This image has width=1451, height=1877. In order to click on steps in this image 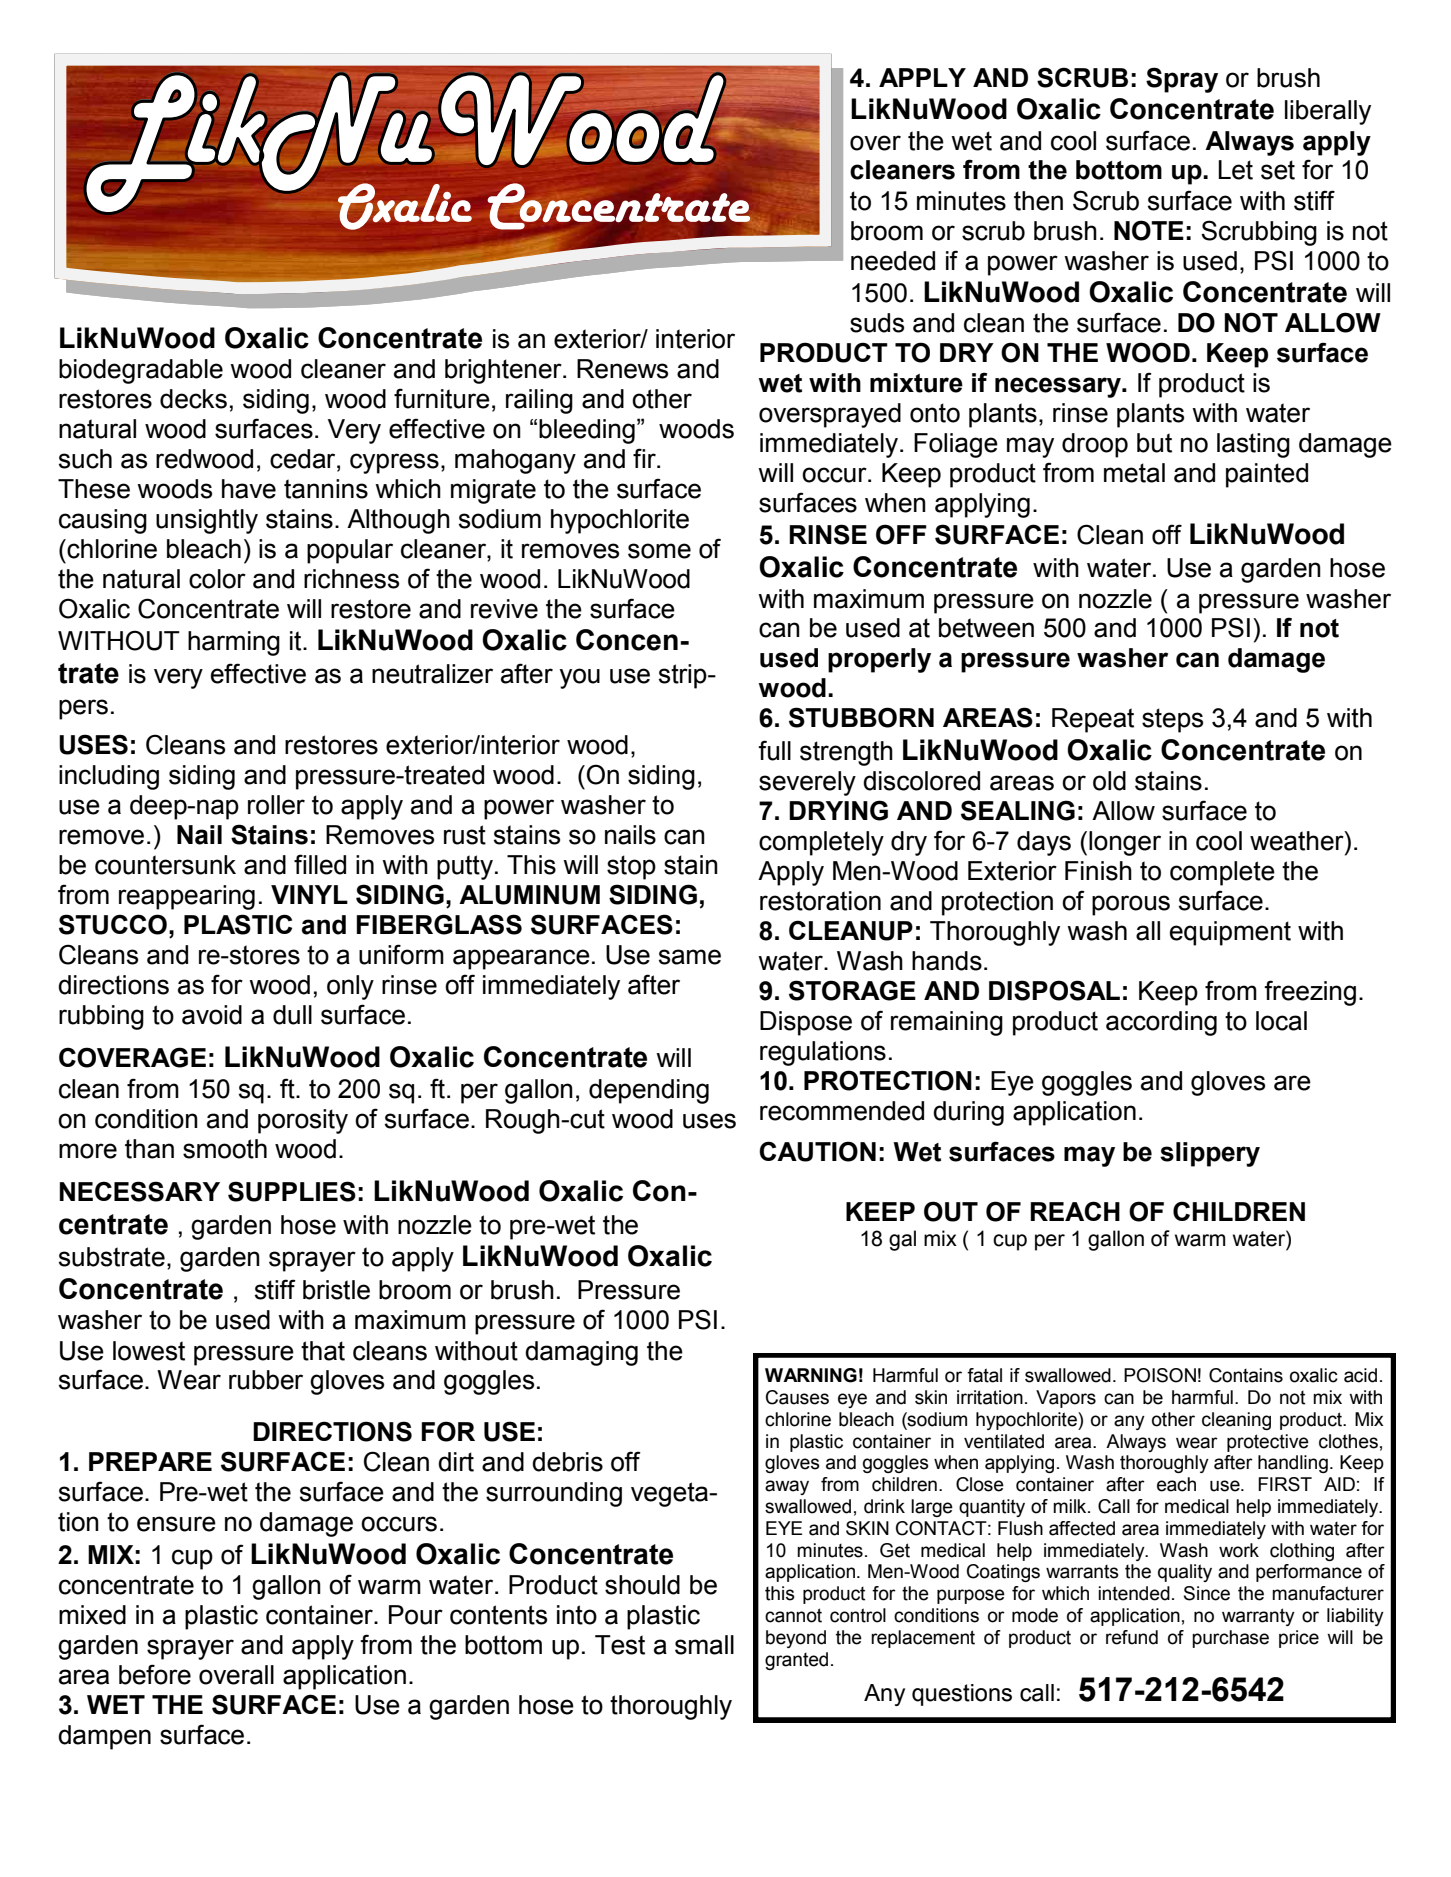, I will do `click(1172, 720)`.
